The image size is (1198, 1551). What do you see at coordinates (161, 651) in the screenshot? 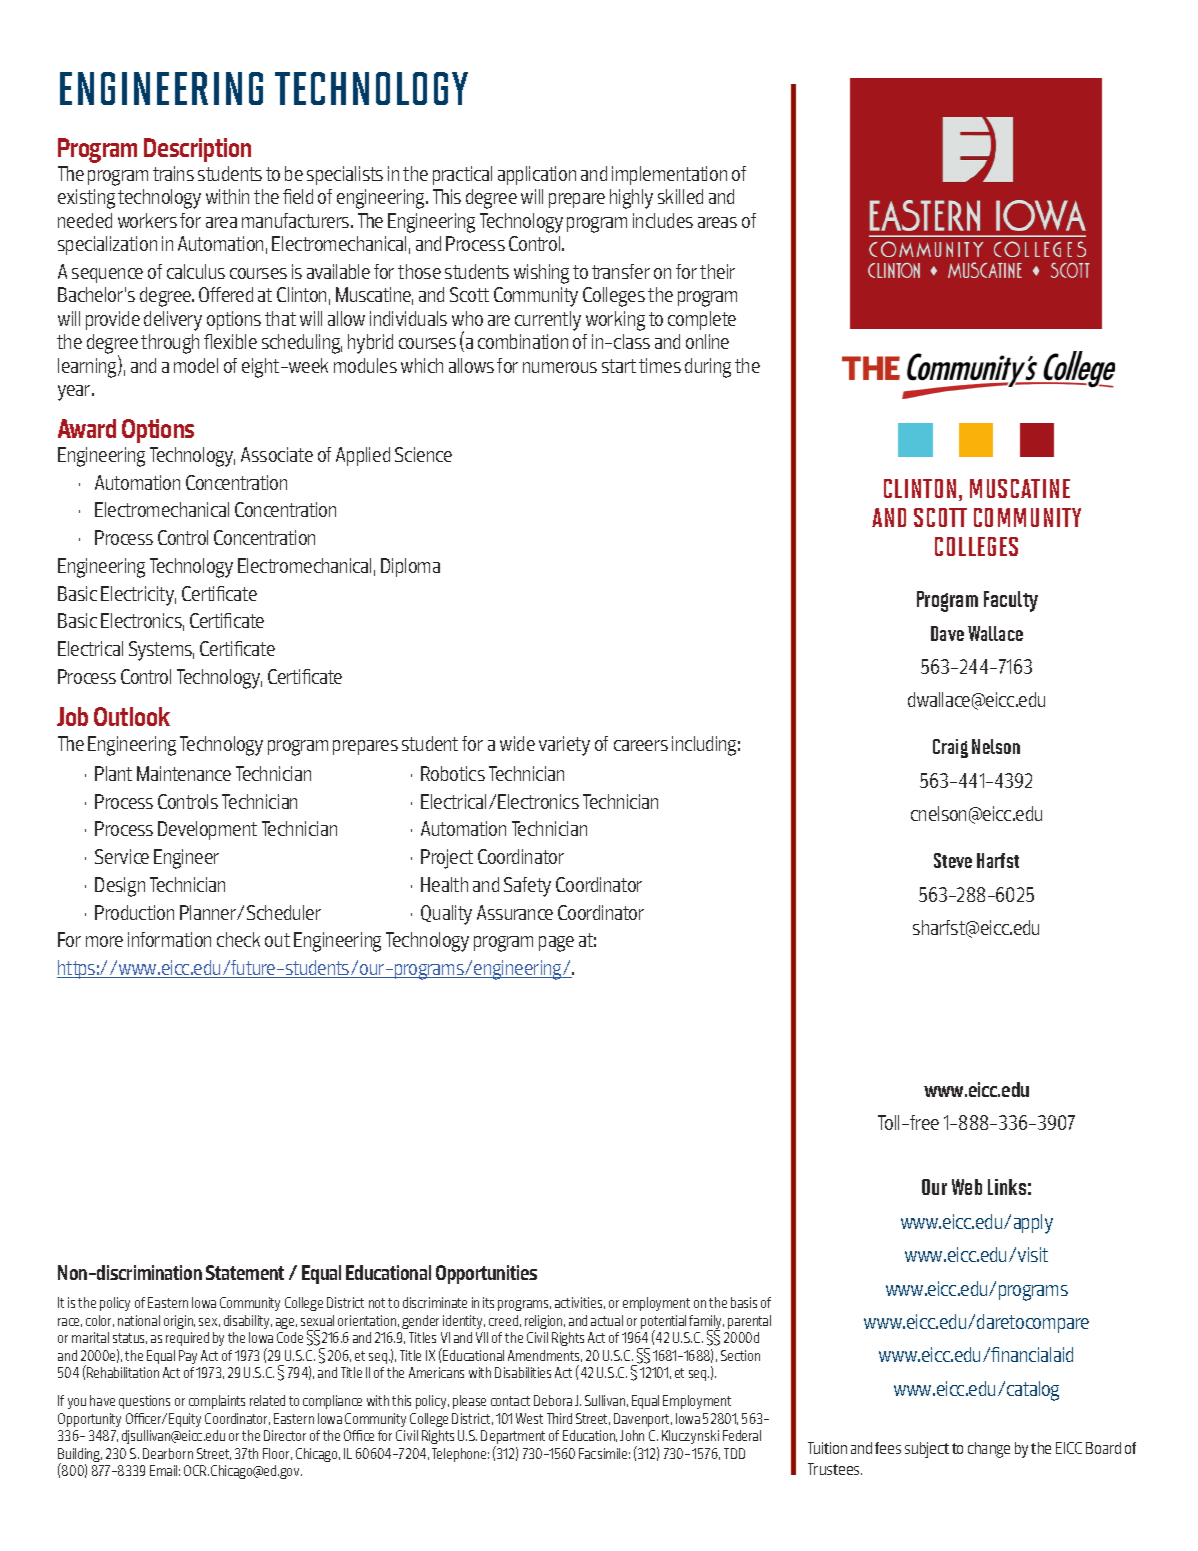
I see `Systems` at bounding box center [161, 651].
